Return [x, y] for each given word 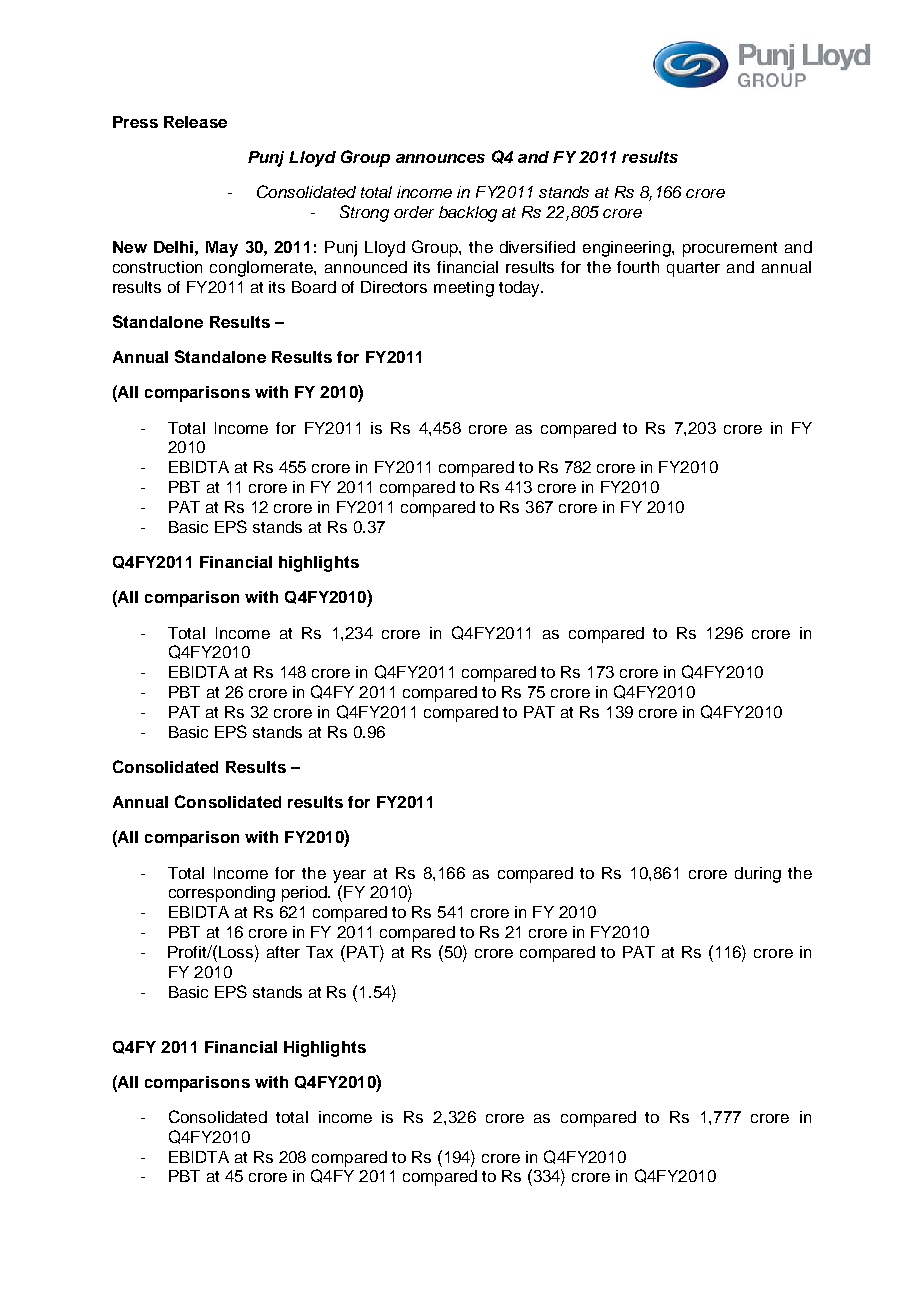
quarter [693, 269]
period [306, 894]
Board [314, 287]
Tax [319, 952]
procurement [730, 249]
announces [440, 158]
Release [195, 122]
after [283, 952]
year [349, 876]
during [758, 875]
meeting [464, 289]
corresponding [222, 894]
